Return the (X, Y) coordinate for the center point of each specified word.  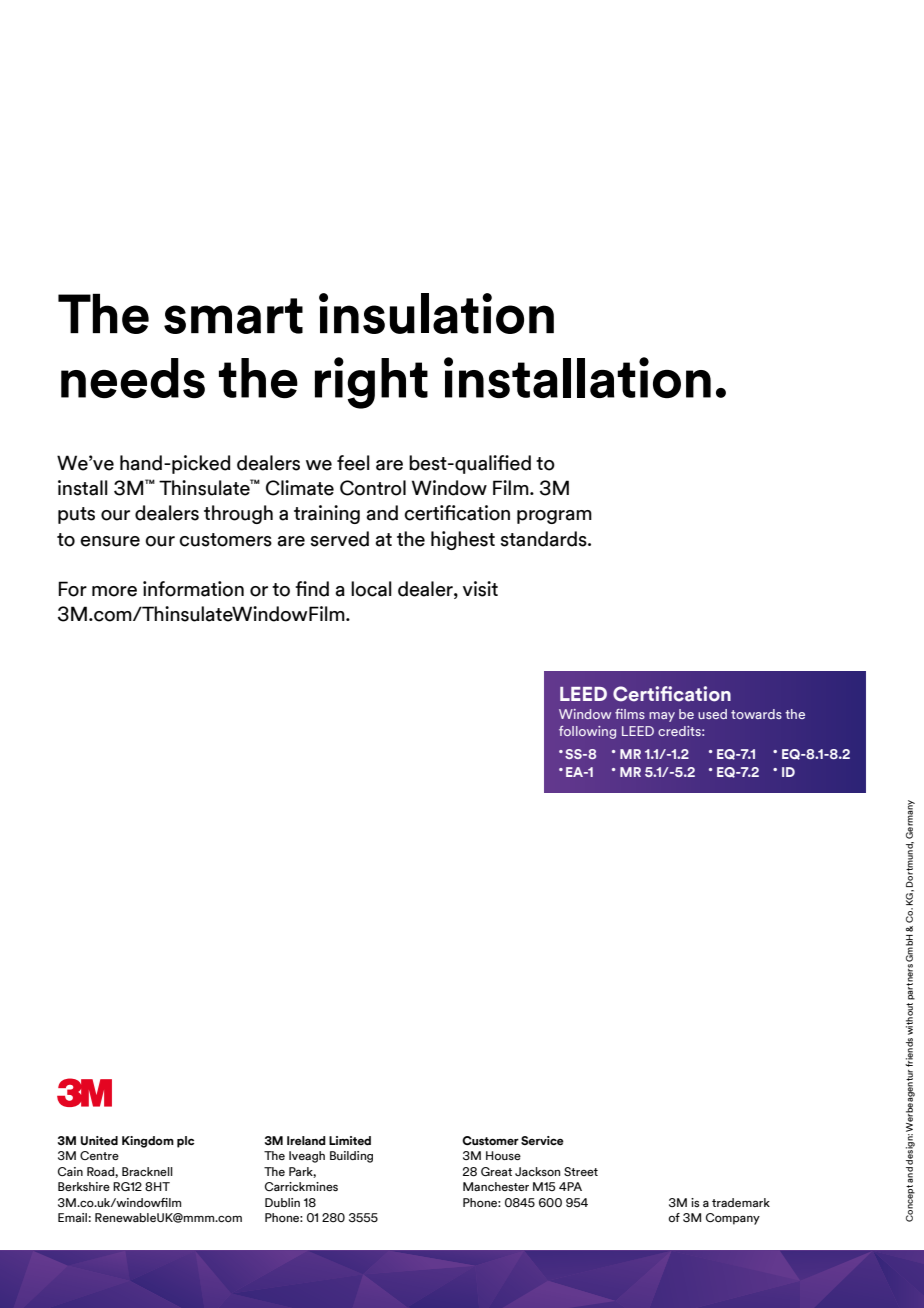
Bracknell (147, 1171)
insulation (436, 313)
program (554, 517)
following (587, 732)
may (662, 717)
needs (133, 378)
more (114, 591)
